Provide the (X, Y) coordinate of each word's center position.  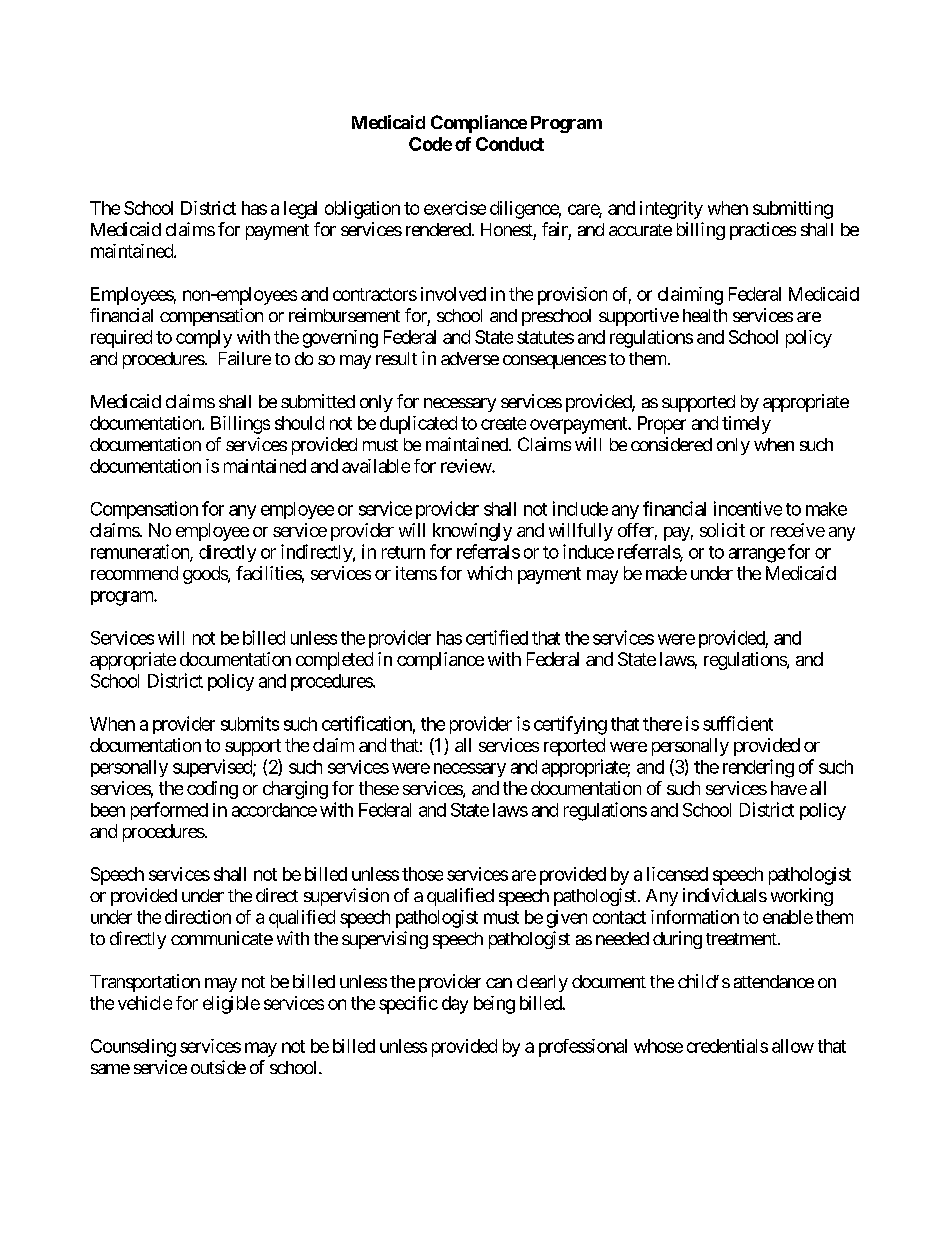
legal (300, 210)
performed (169, 811)
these (379, 788)
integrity (671, 210)
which (489, 573)
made (666, 573)
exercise (455, 208)
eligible (231, 1005)
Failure (245, 358)
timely (746, 425)
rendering (758, 768)
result (396, 358)
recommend (134, 573)
